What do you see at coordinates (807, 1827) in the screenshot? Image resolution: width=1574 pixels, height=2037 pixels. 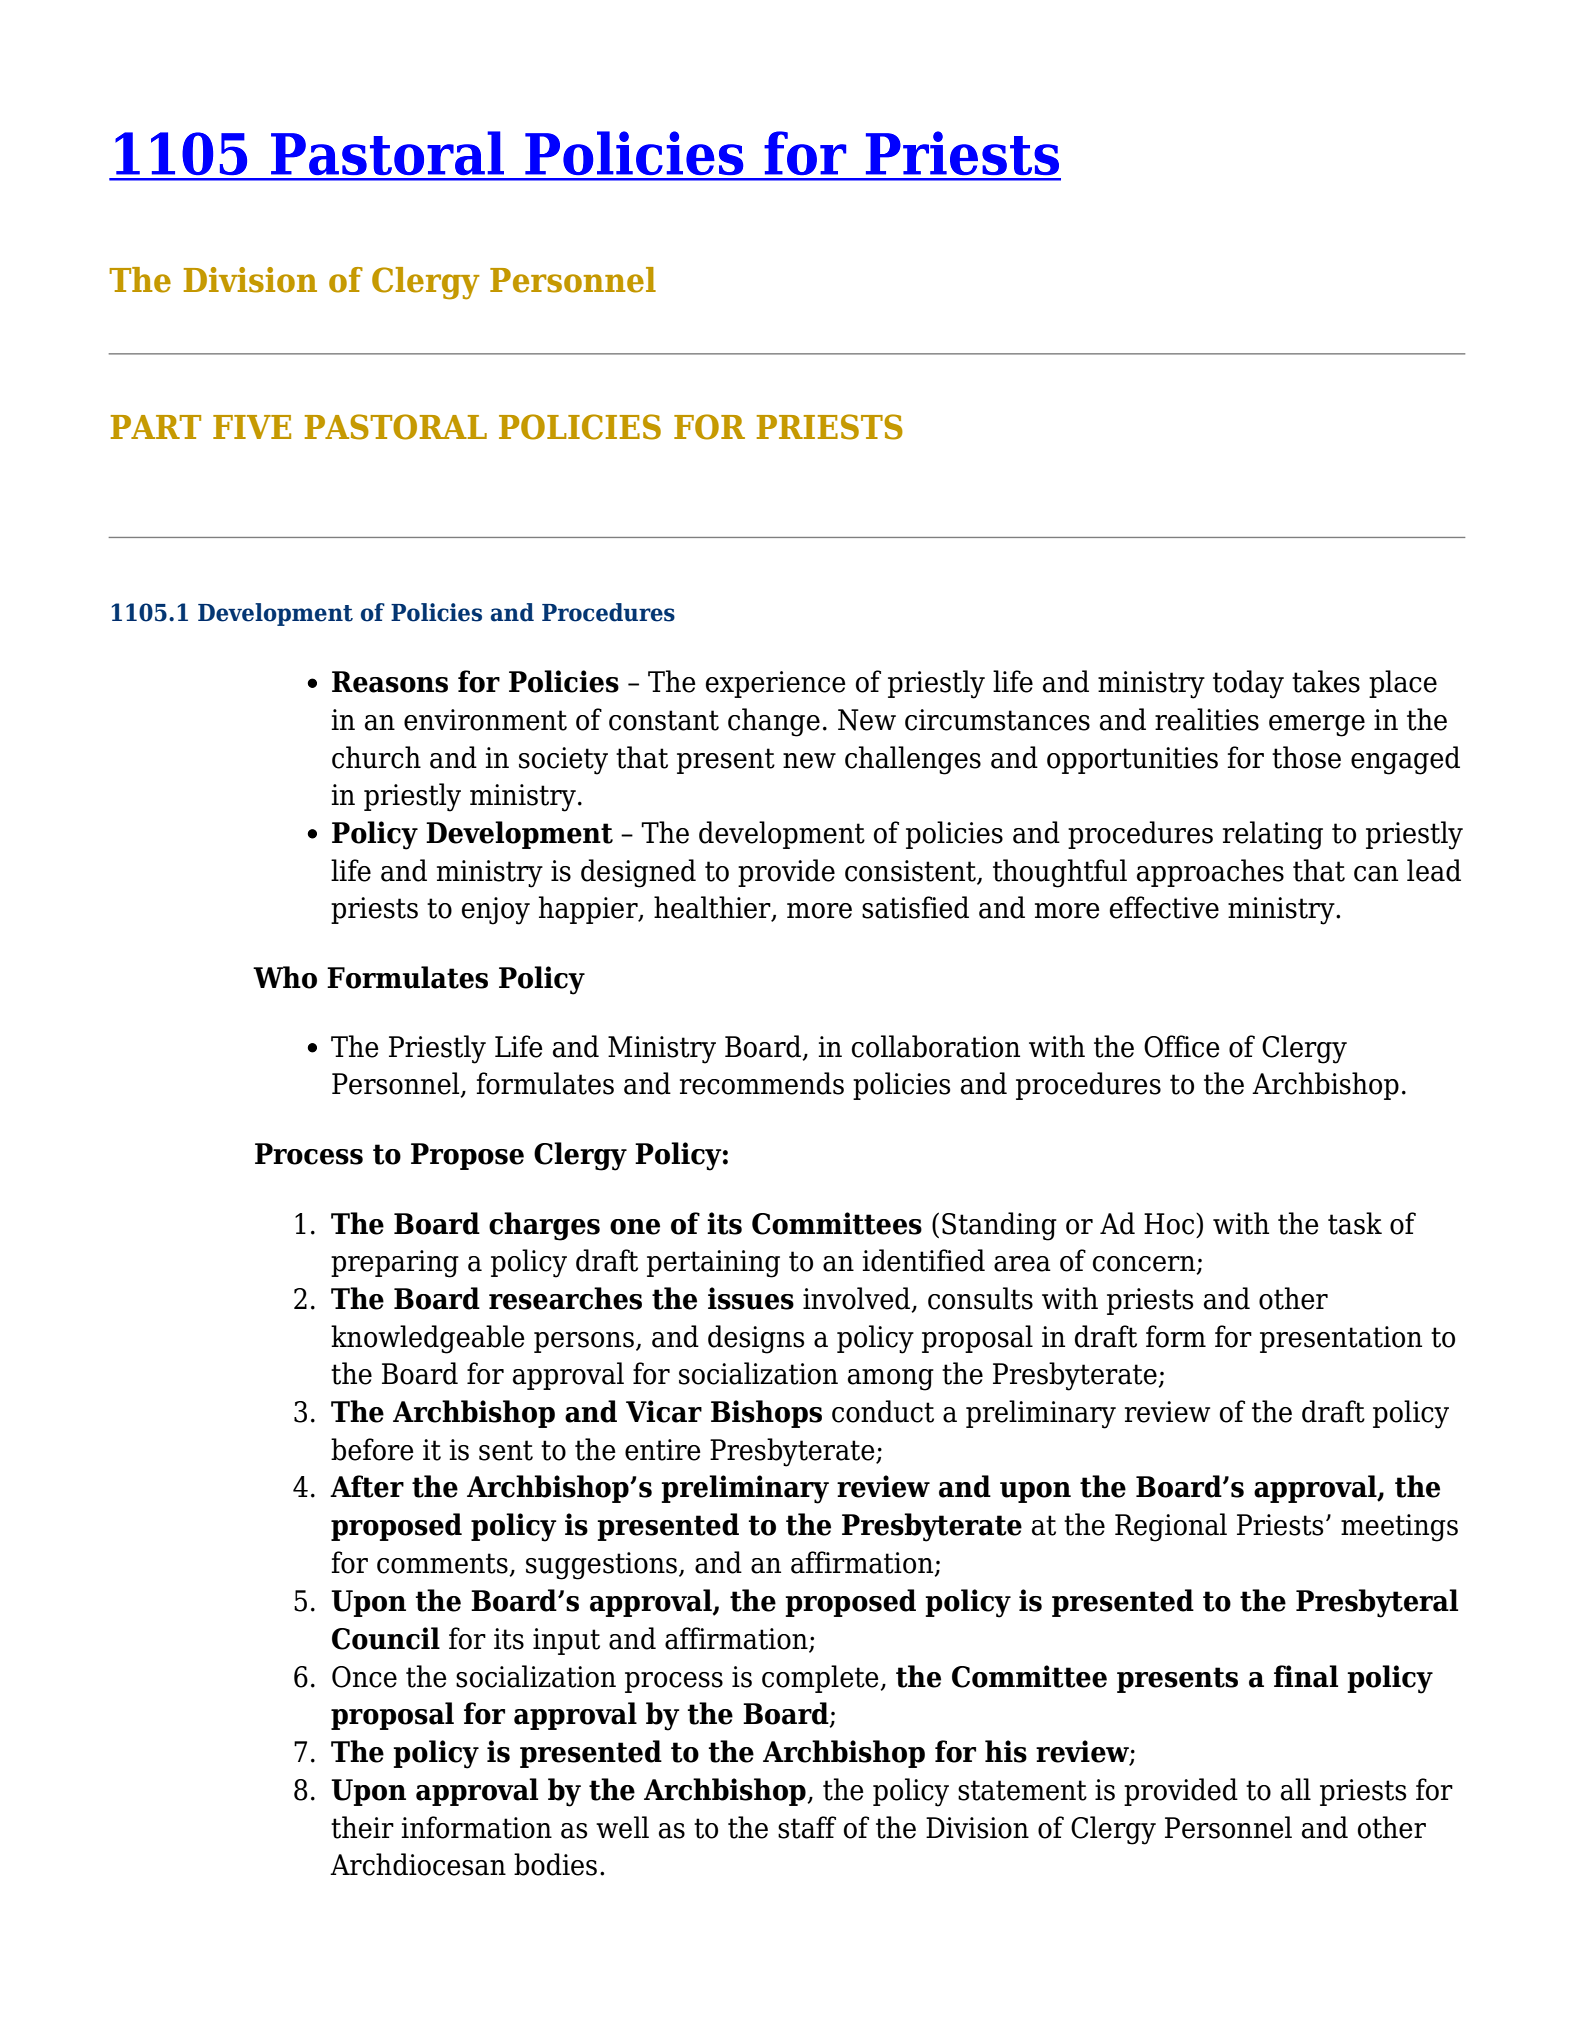 I see `staff` at bounding box center [807, 1827].
